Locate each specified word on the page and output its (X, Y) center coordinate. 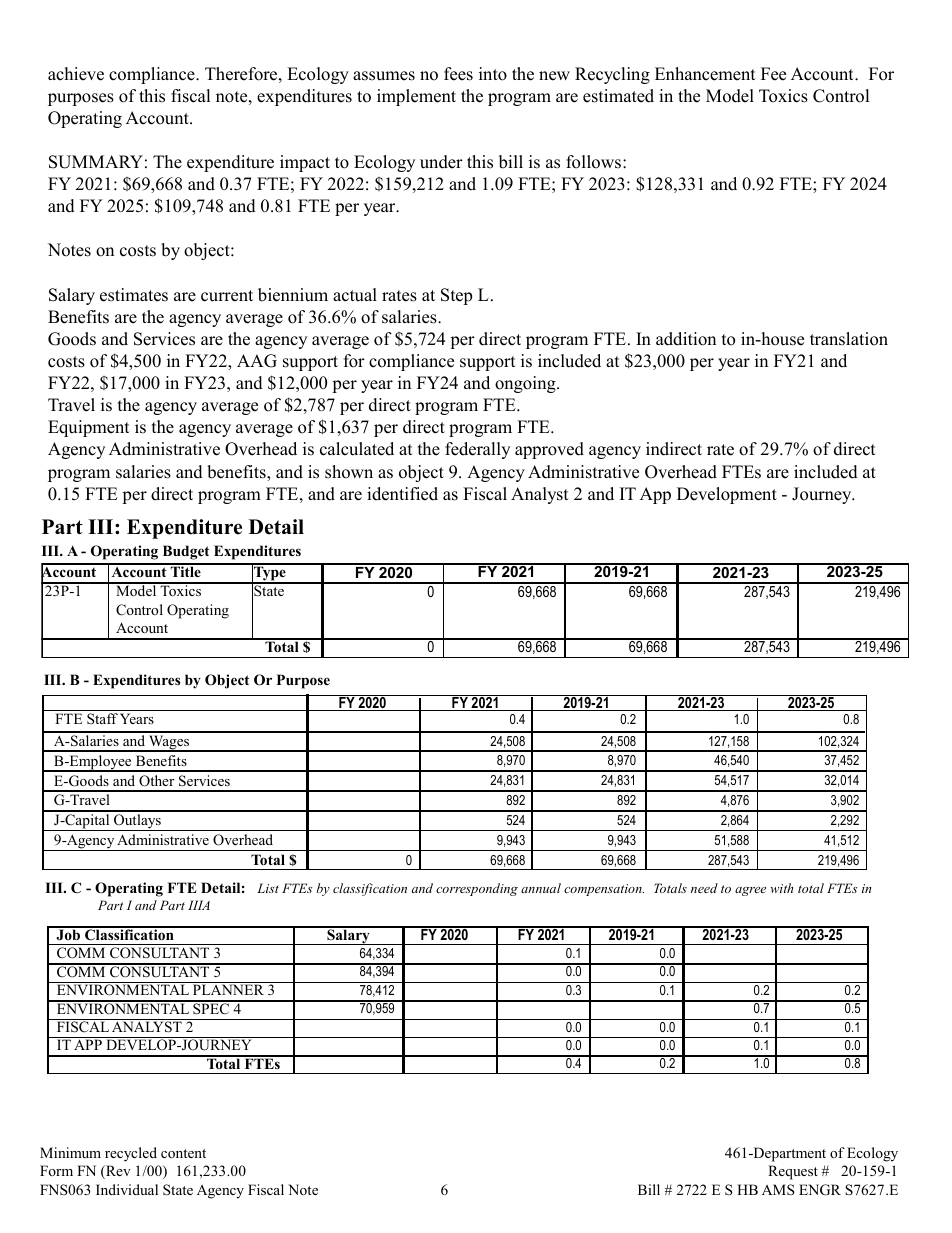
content (183, 1153)
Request (793, 1172)
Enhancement (705, 74)
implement (416, 97)
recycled (131, 1154)
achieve (76, 74)
